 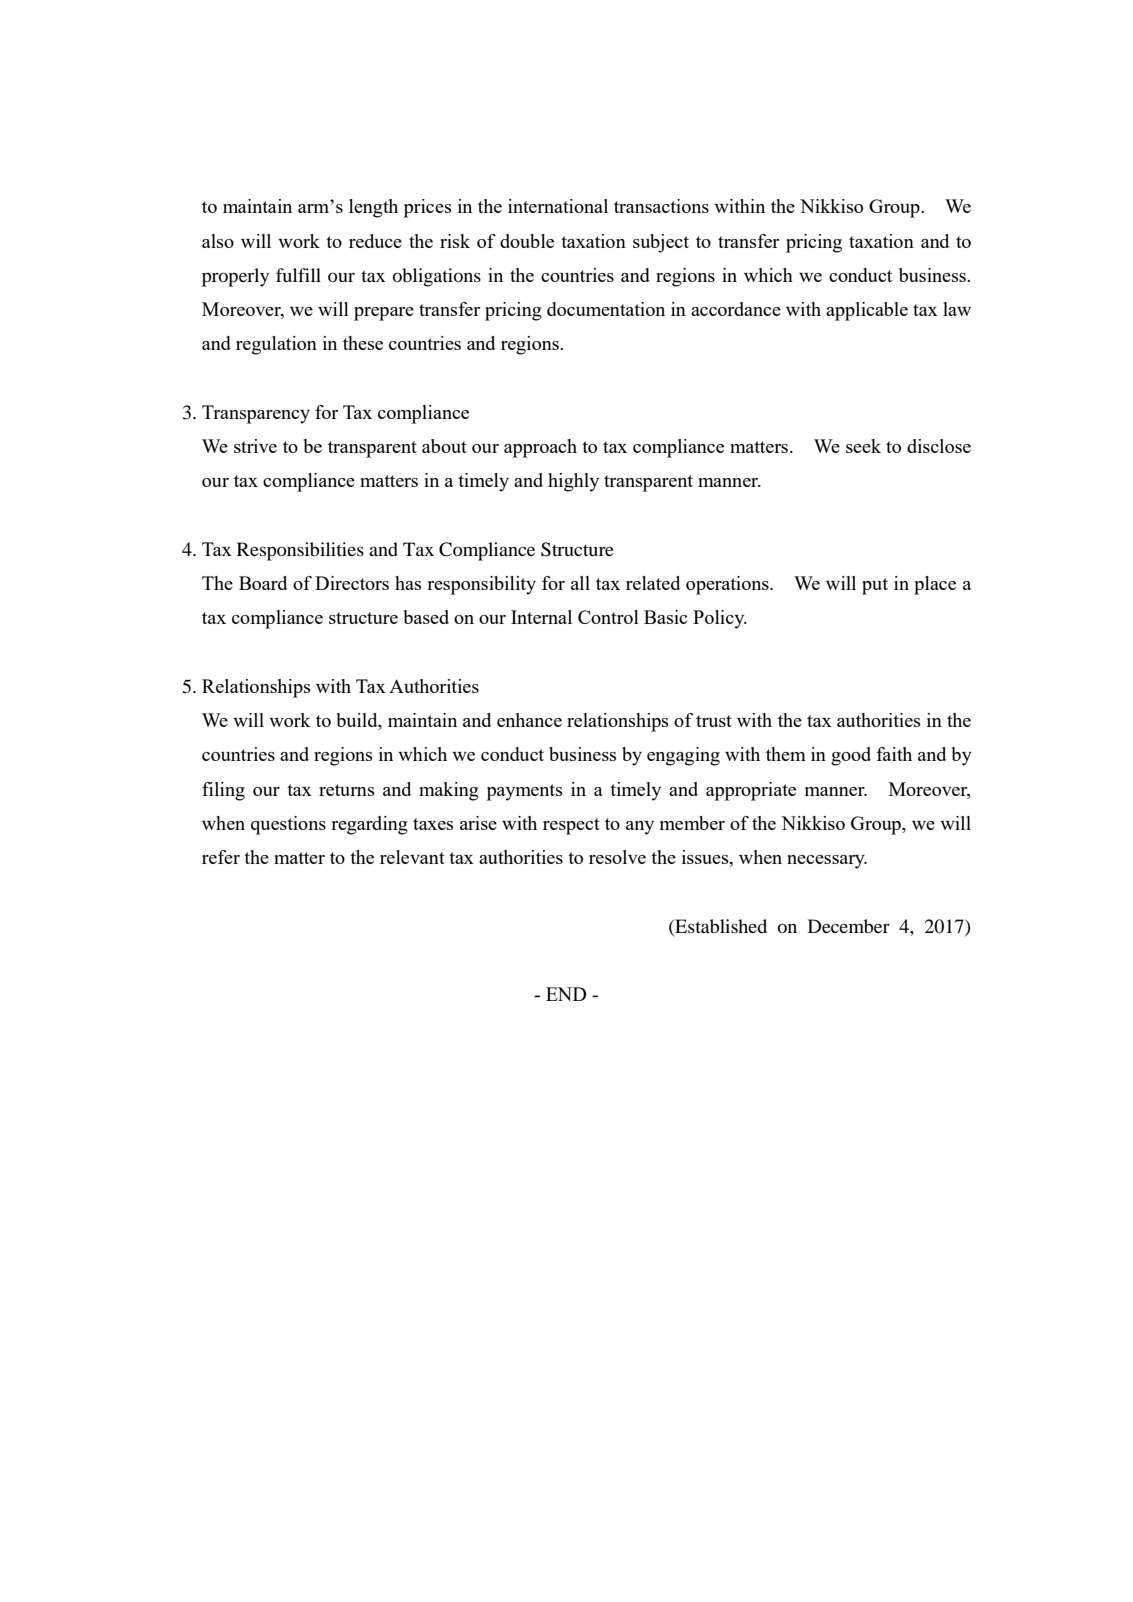 What do you see at coordinates (525, 792) in the document?
I see `payments` at bounding box center [525, 792].
